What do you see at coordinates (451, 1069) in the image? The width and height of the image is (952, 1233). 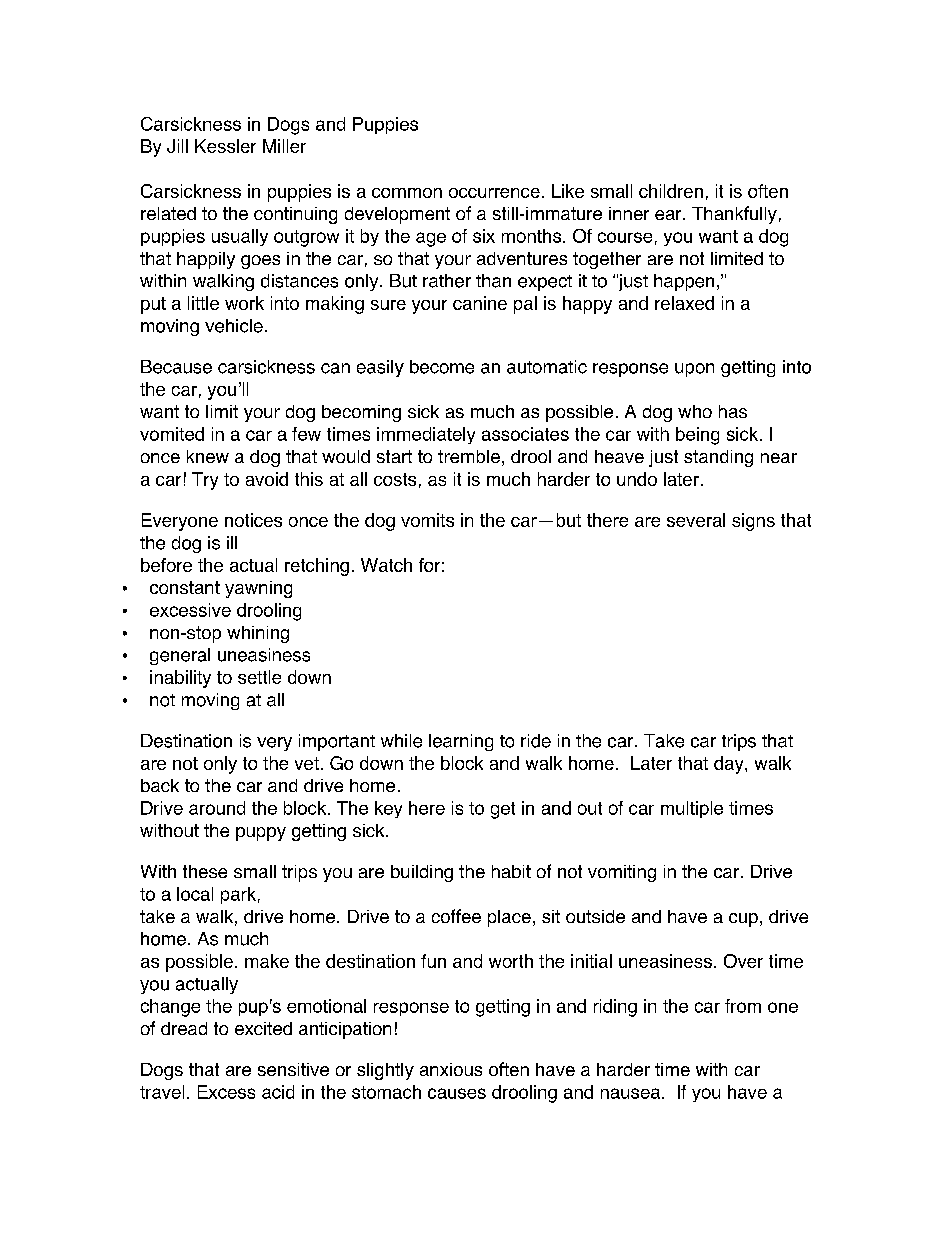 I see `anxious` at bounding box center [451, 1069].
